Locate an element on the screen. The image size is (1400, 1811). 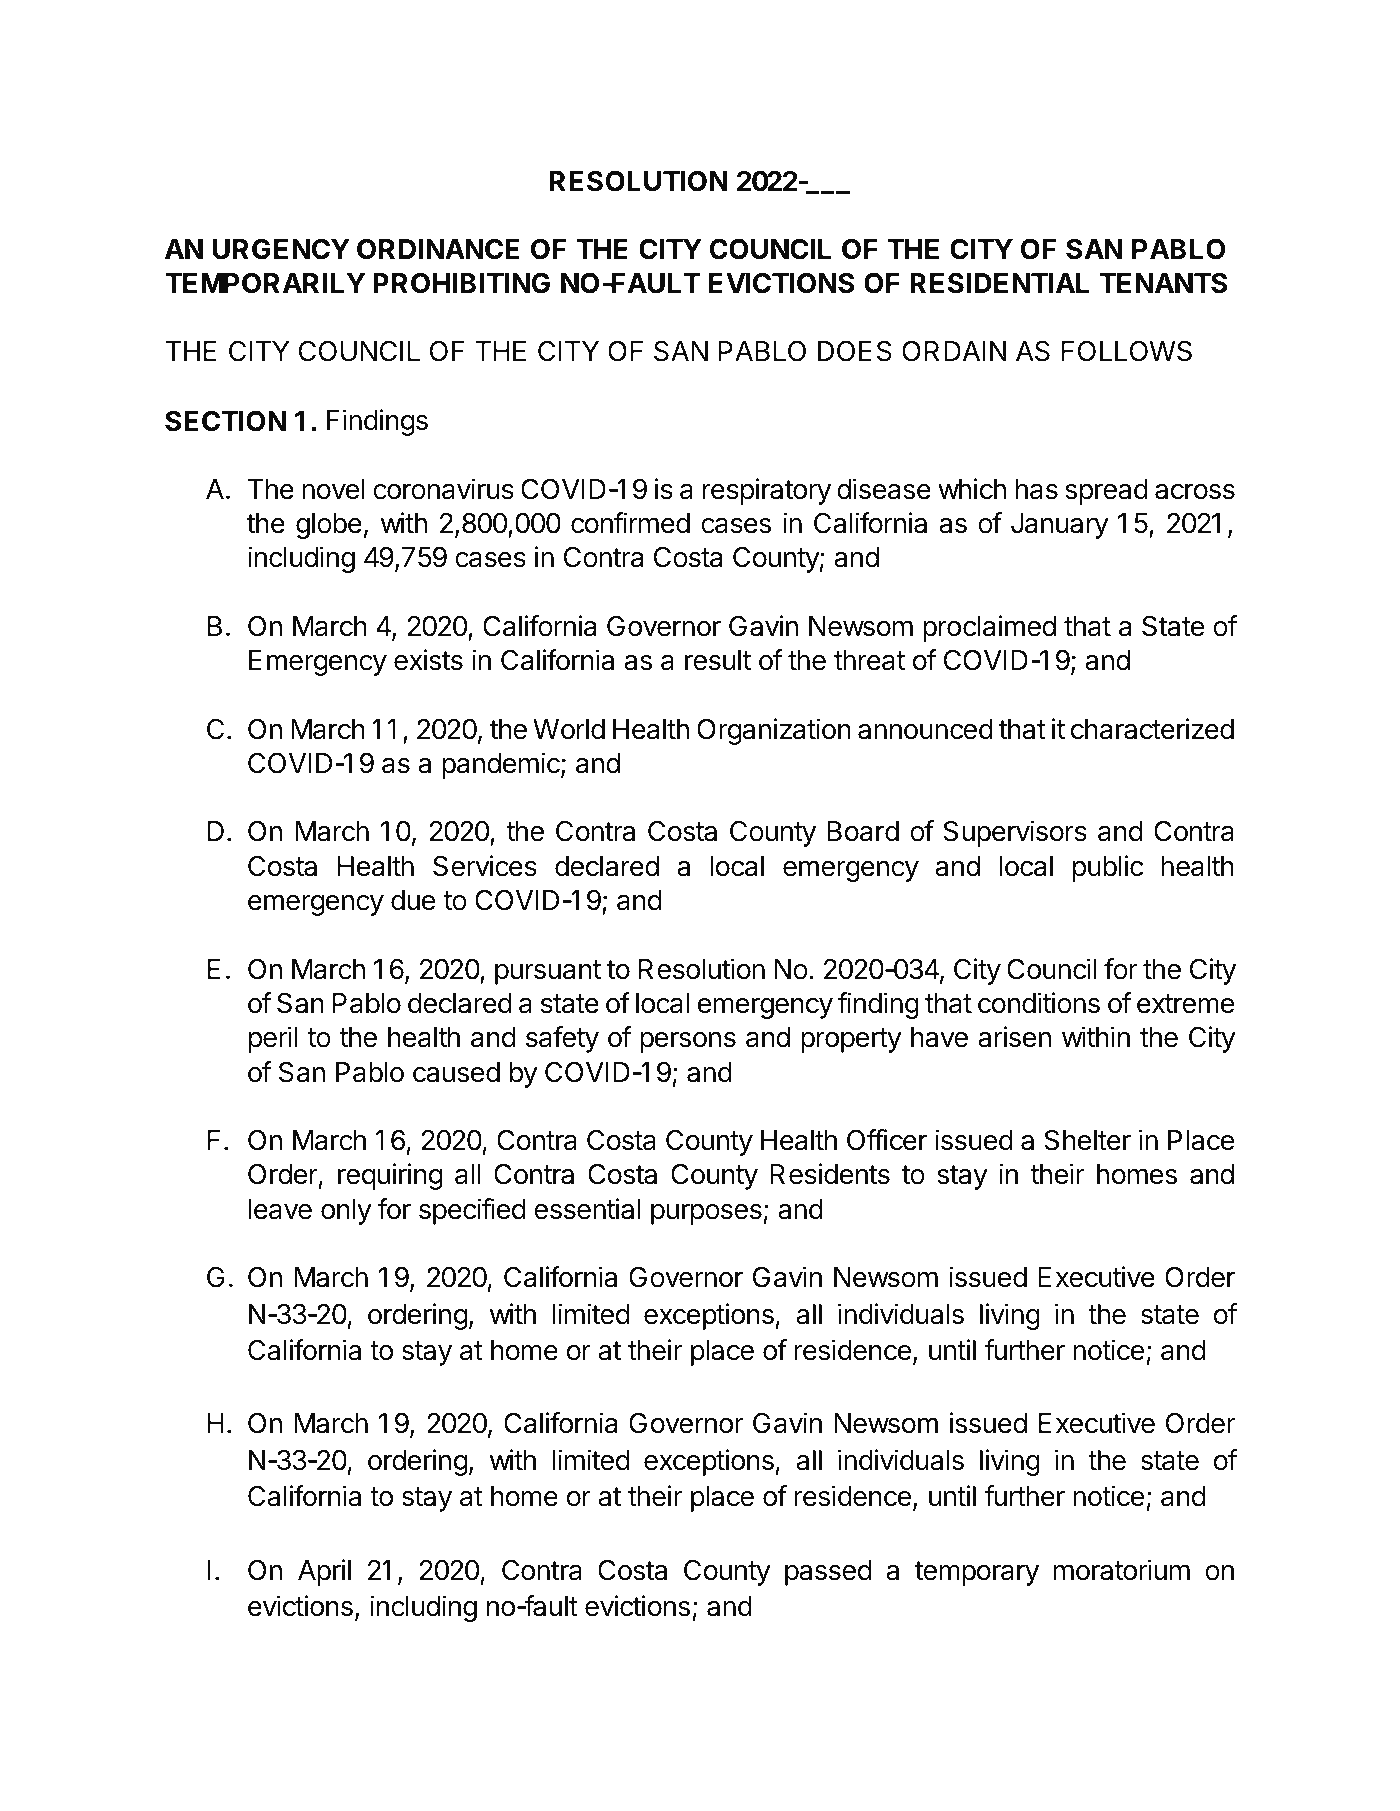
exists is located at coordinates (428, 660).
